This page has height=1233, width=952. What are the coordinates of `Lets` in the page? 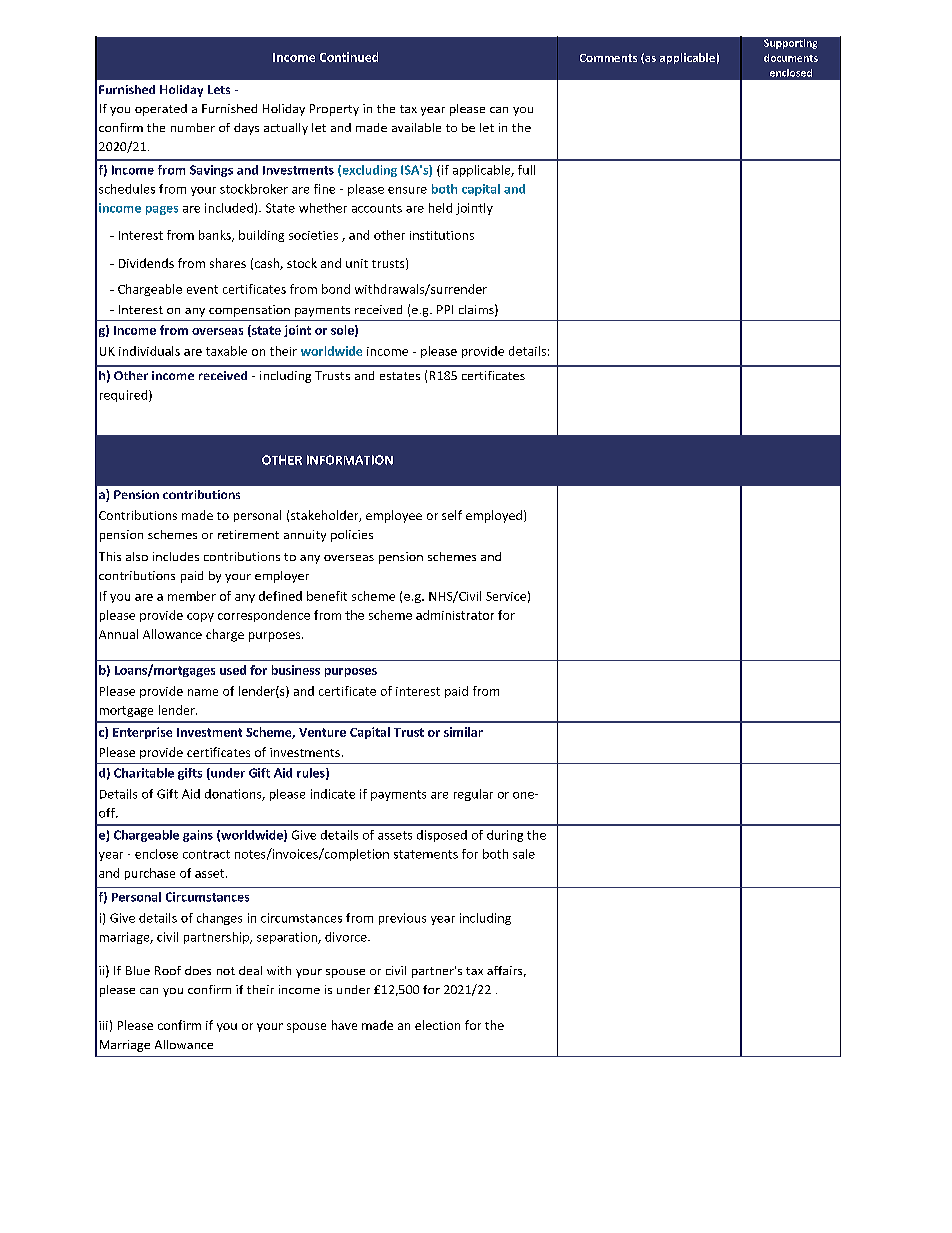 It's located at (219, 89).
